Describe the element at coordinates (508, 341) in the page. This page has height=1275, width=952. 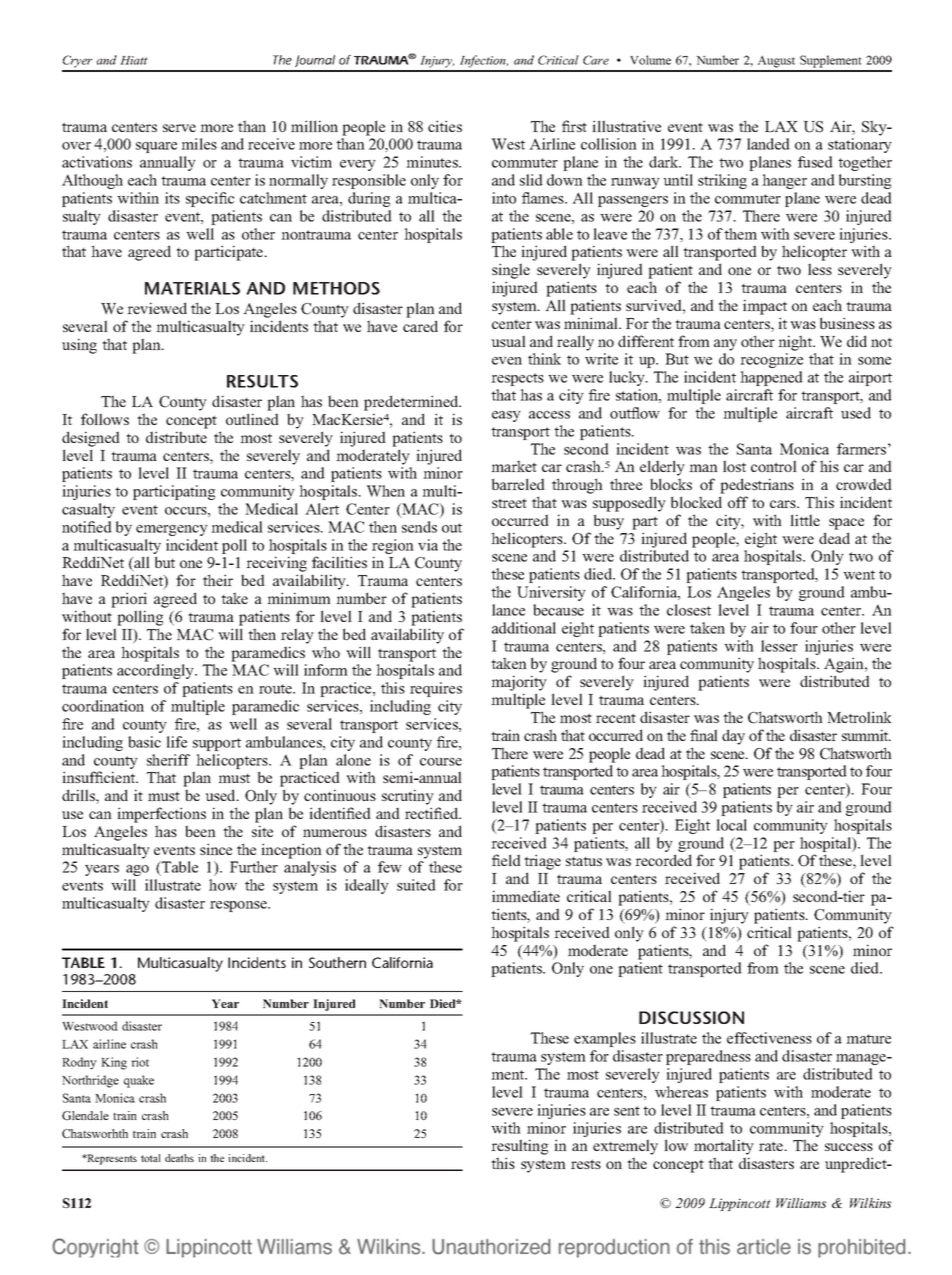
I see `usual` at that location.
